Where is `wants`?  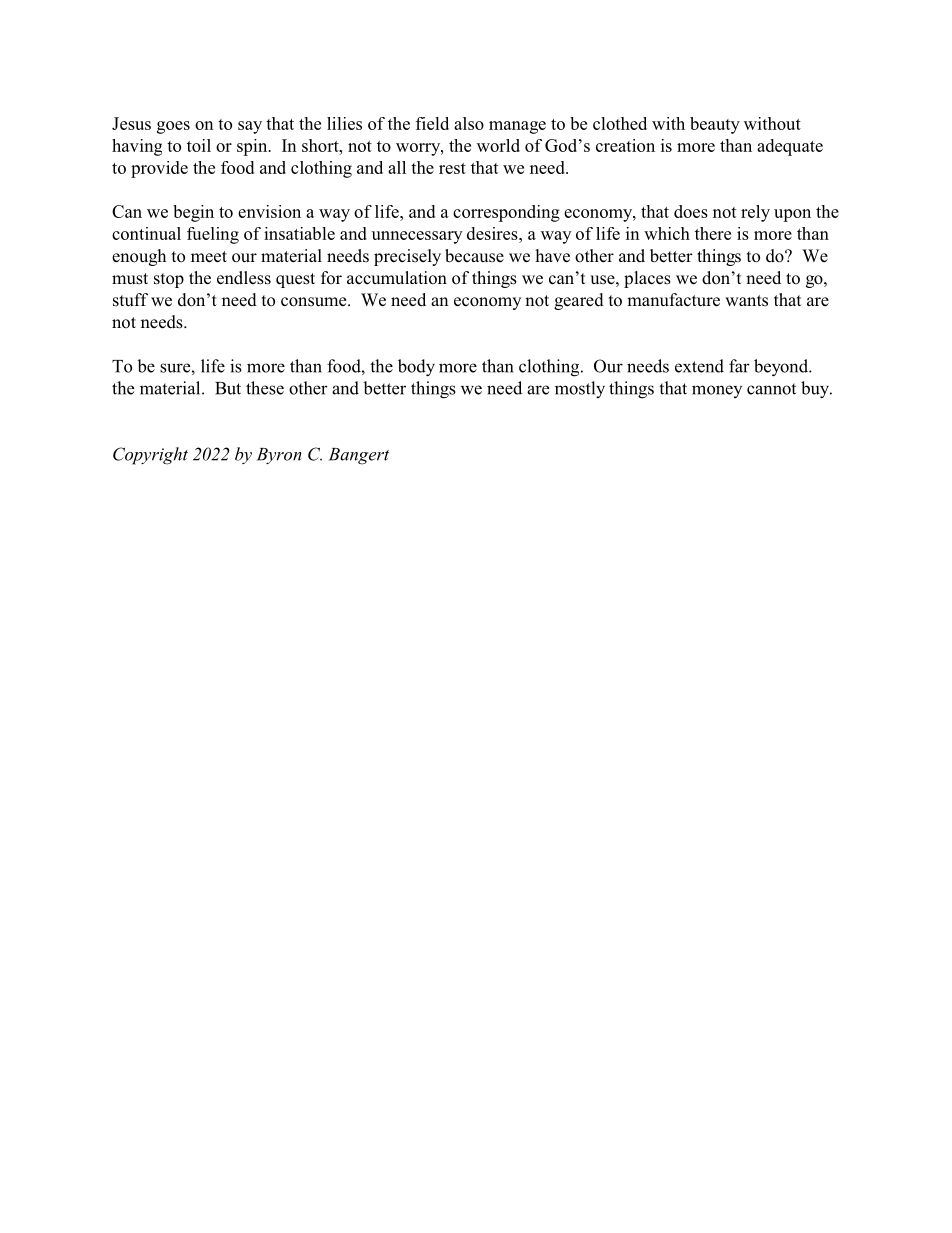 wants is located at coordinates (746, 301).
